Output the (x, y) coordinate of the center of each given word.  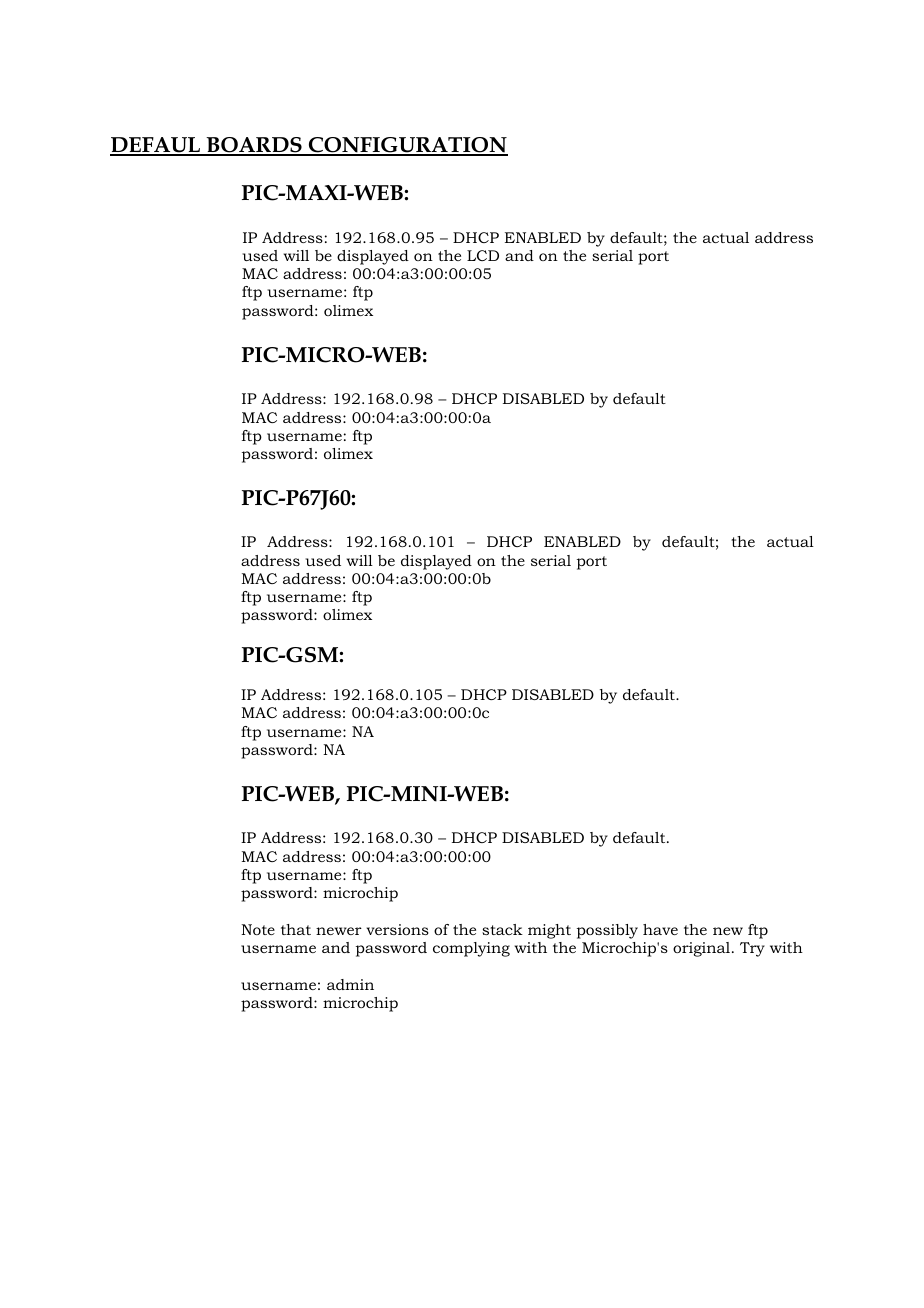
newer (339, 931)
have (660, 929)
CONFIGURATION (407, 146)
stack (502, 929)
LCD (483, 255)
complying (471, 949)
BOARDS (254, 146)
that (296, 929)
